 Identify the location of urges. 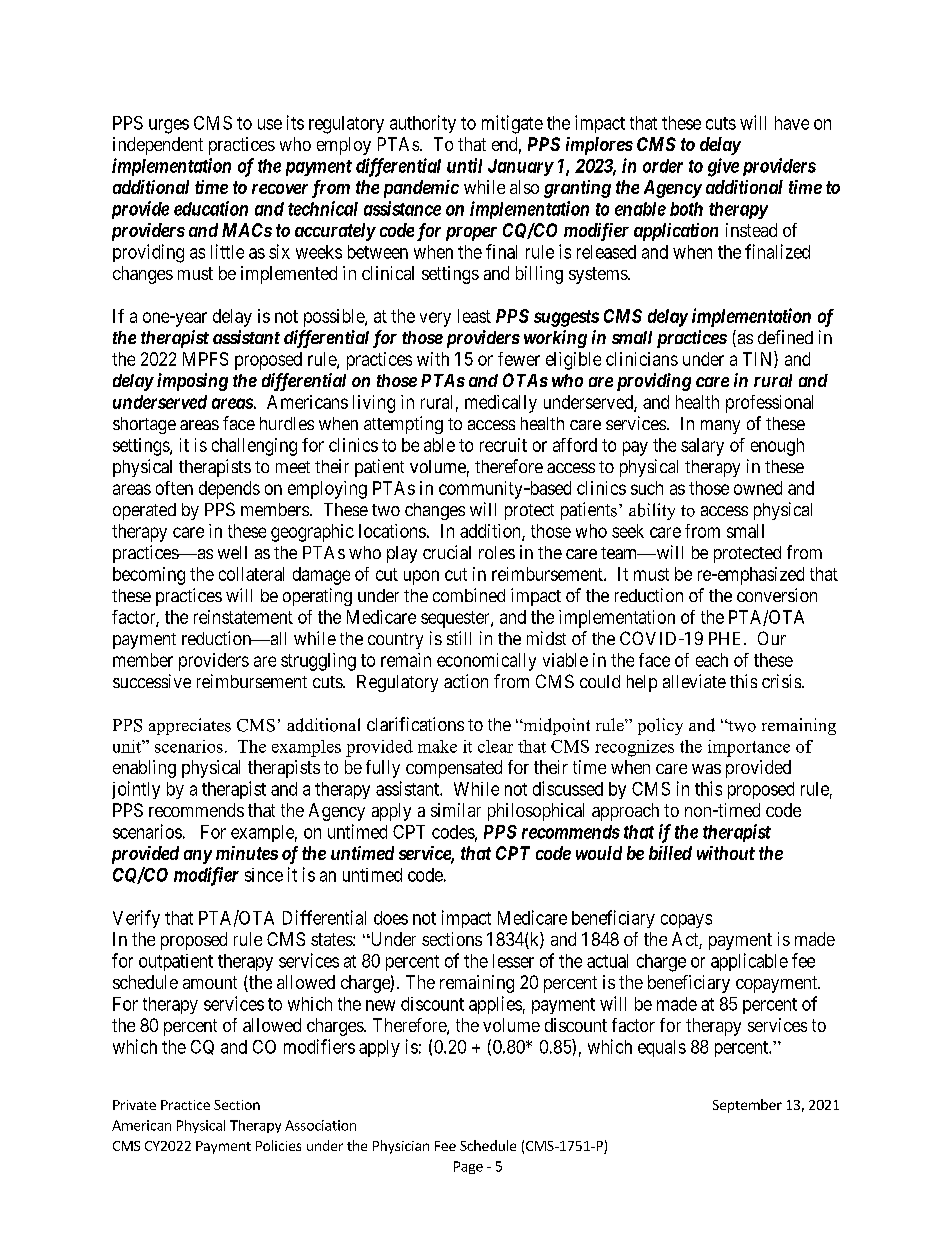
(169, 126).
